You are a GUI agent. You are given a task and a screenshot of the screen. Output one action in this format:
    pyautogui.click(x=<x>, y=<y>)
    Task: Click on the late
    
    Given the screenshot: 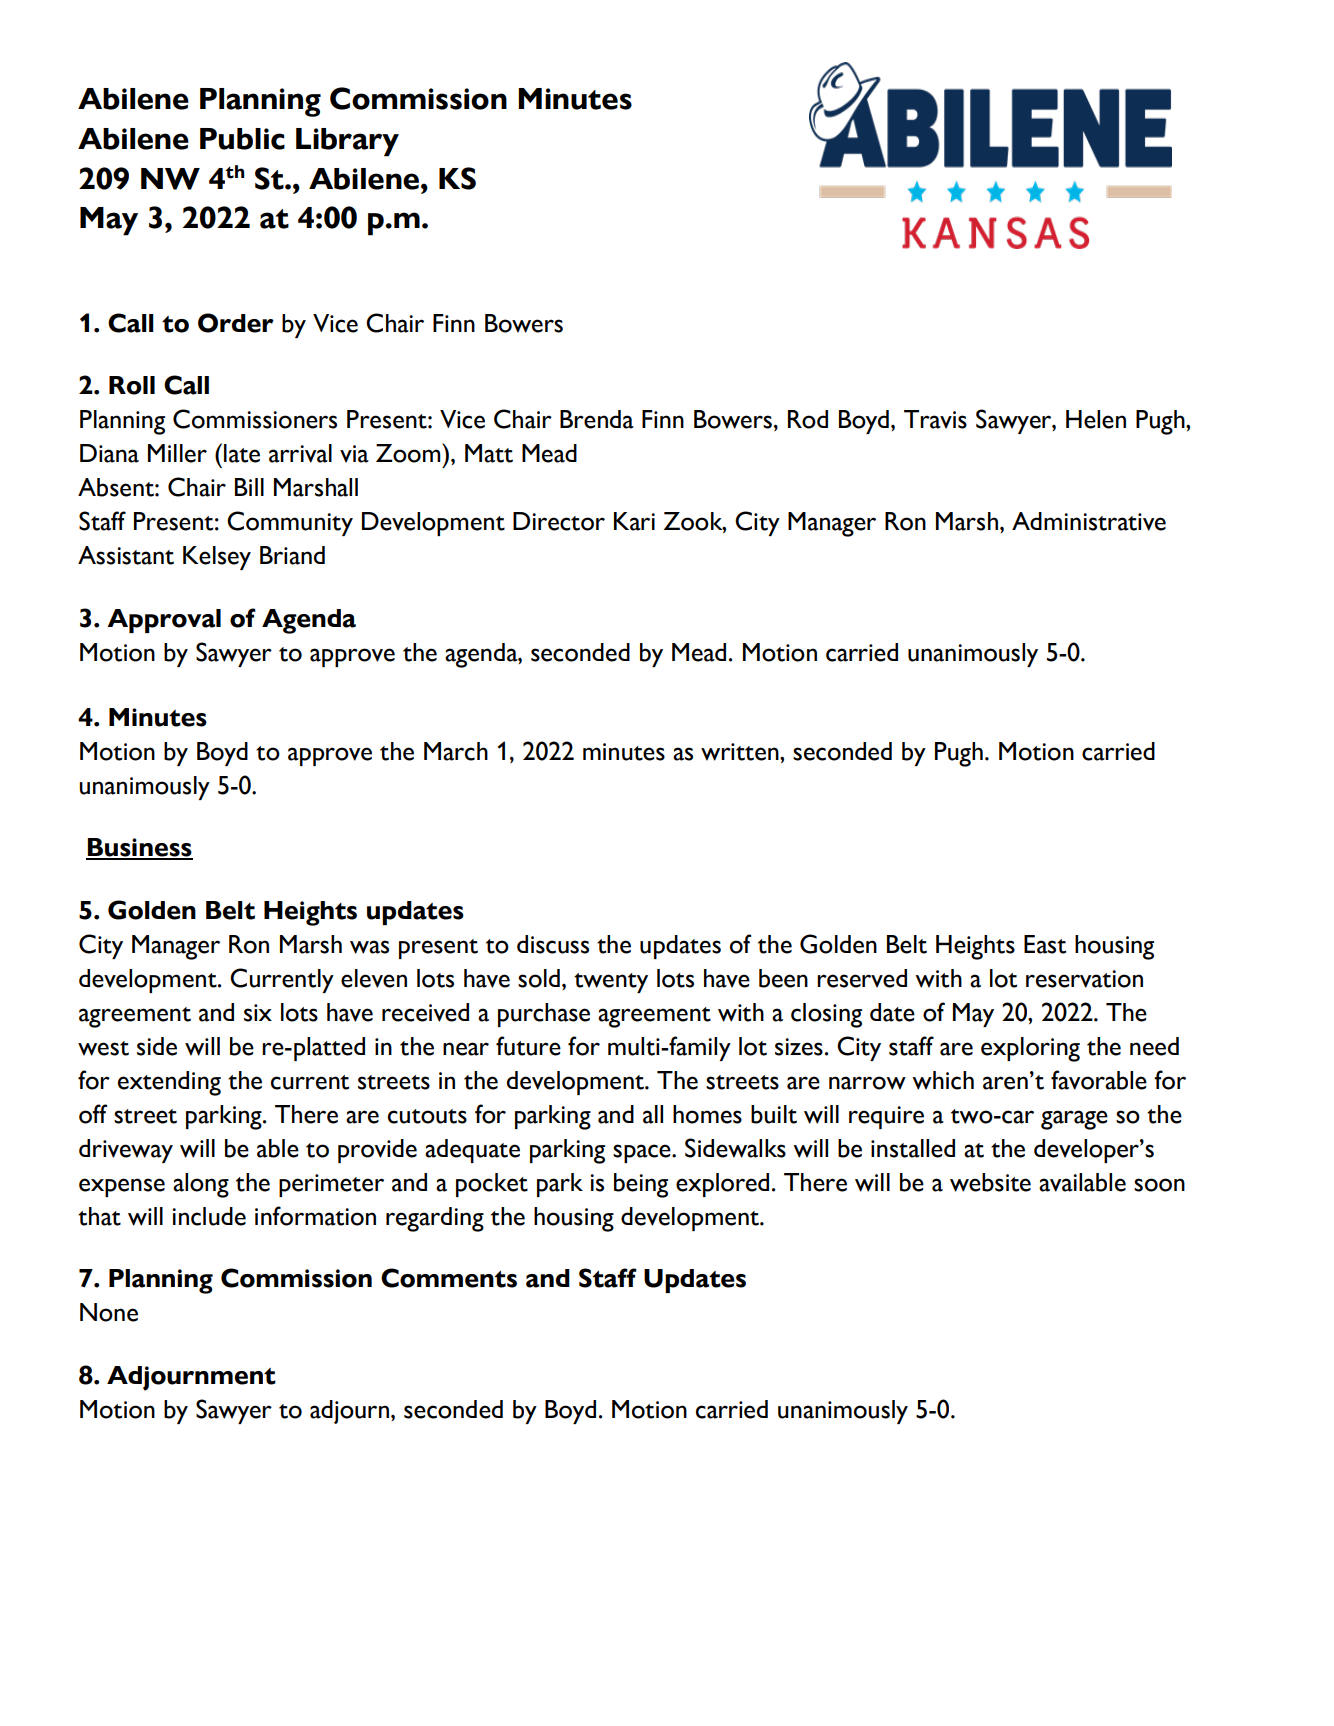 What is the action you would take?
    pyautogui.click(x=242, y=453)
